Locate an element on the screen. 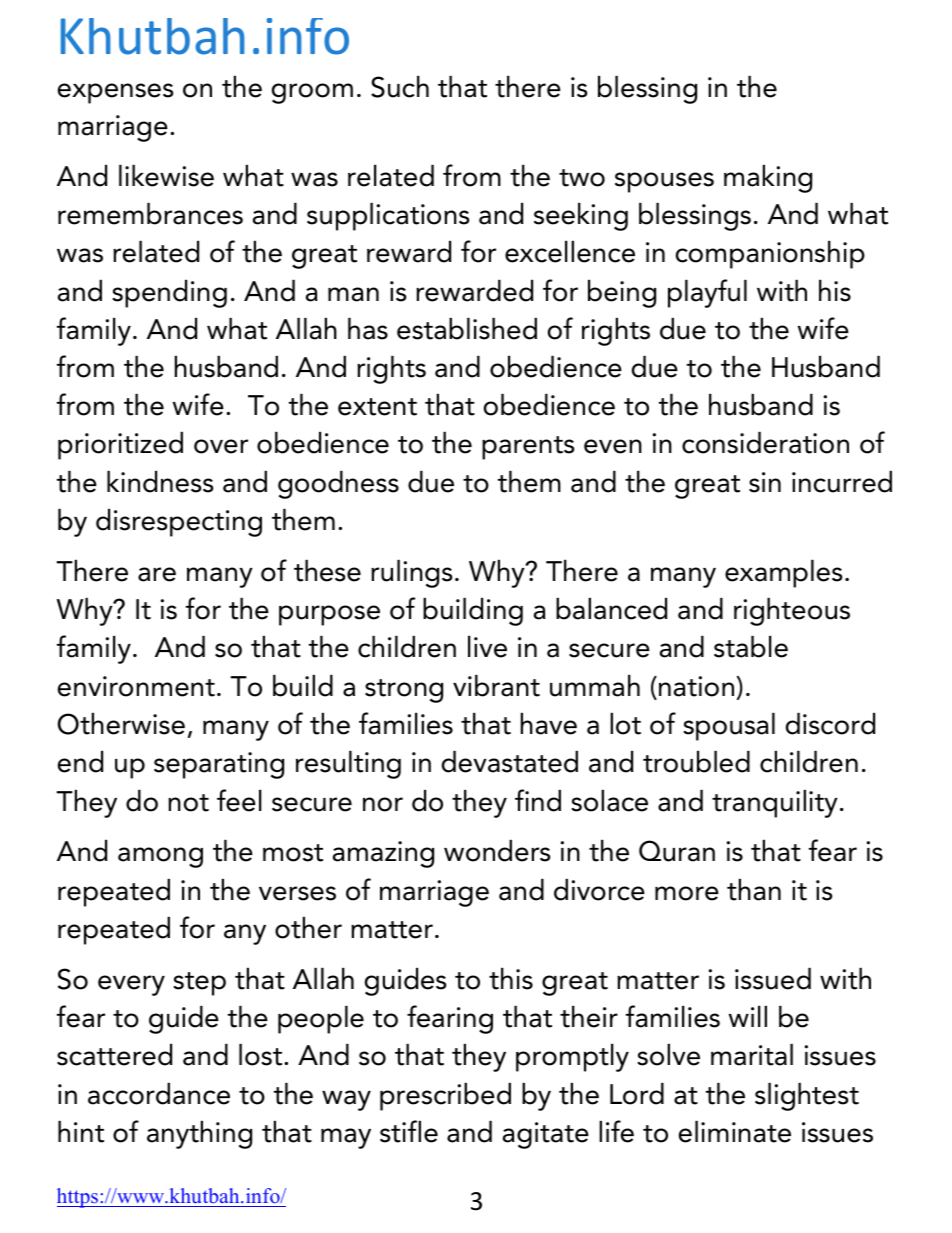  among is located at coordinates (160, 857).
